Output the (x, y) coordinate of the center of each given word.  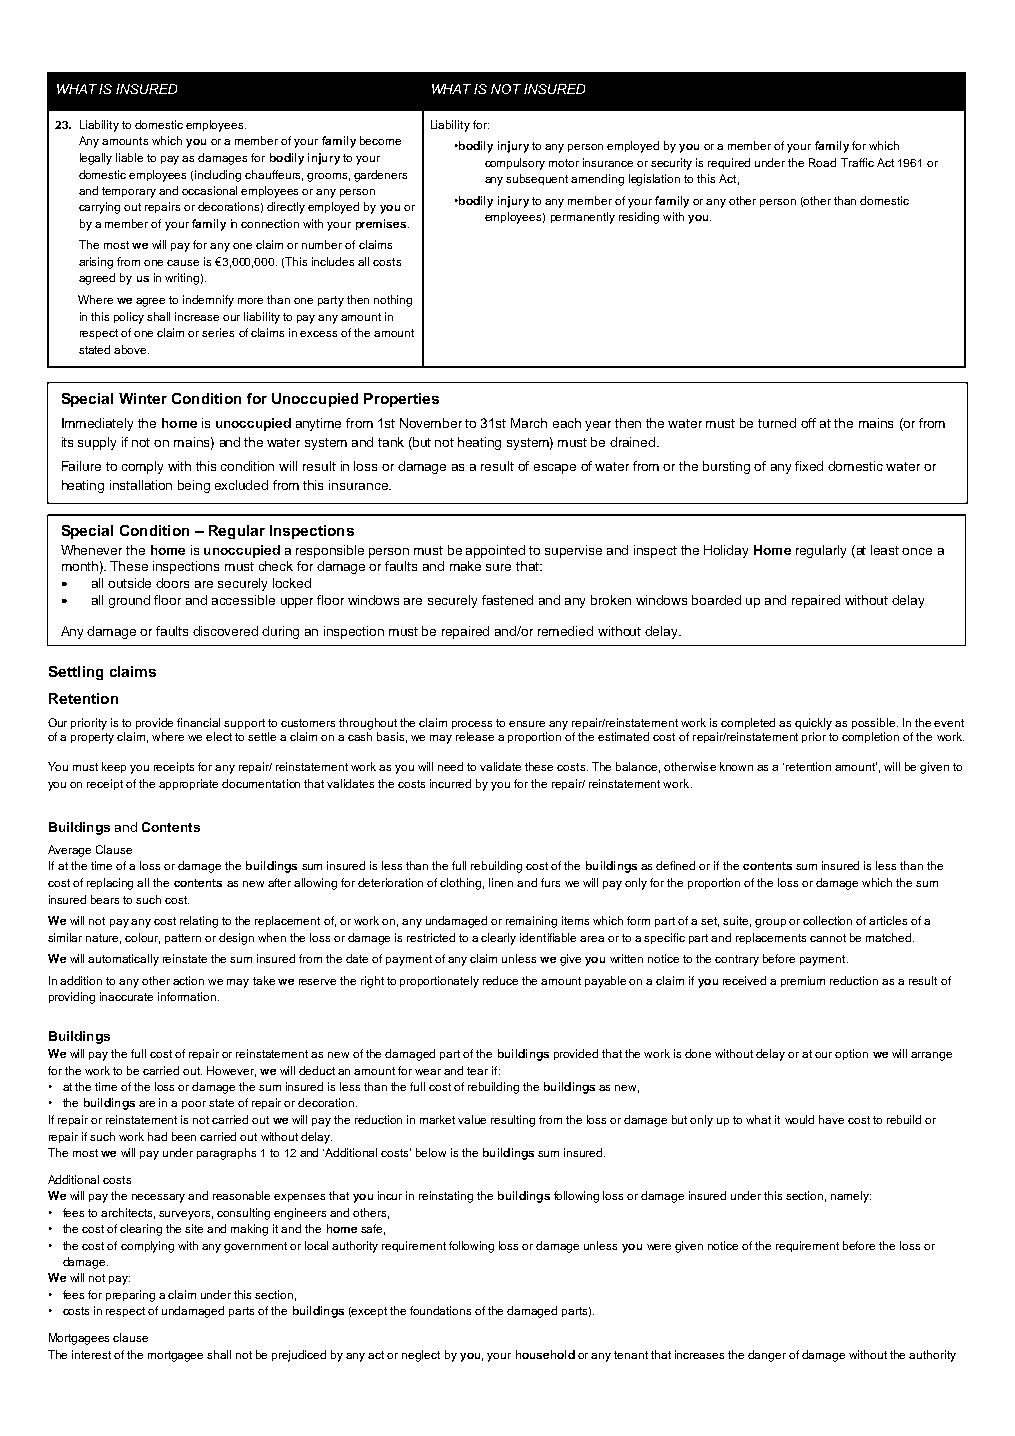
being (194, 486)
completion (870, 737)
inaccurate (126, 996)
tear (477, 1071)
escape (555, 469)
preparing (130, 1296)
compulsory (515, 164)
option (851, 1054)
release (475, 736)
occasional (209, 190)
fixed (809, 466)
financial (198, 722)
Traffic (857, 162)
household (545, 1354)
